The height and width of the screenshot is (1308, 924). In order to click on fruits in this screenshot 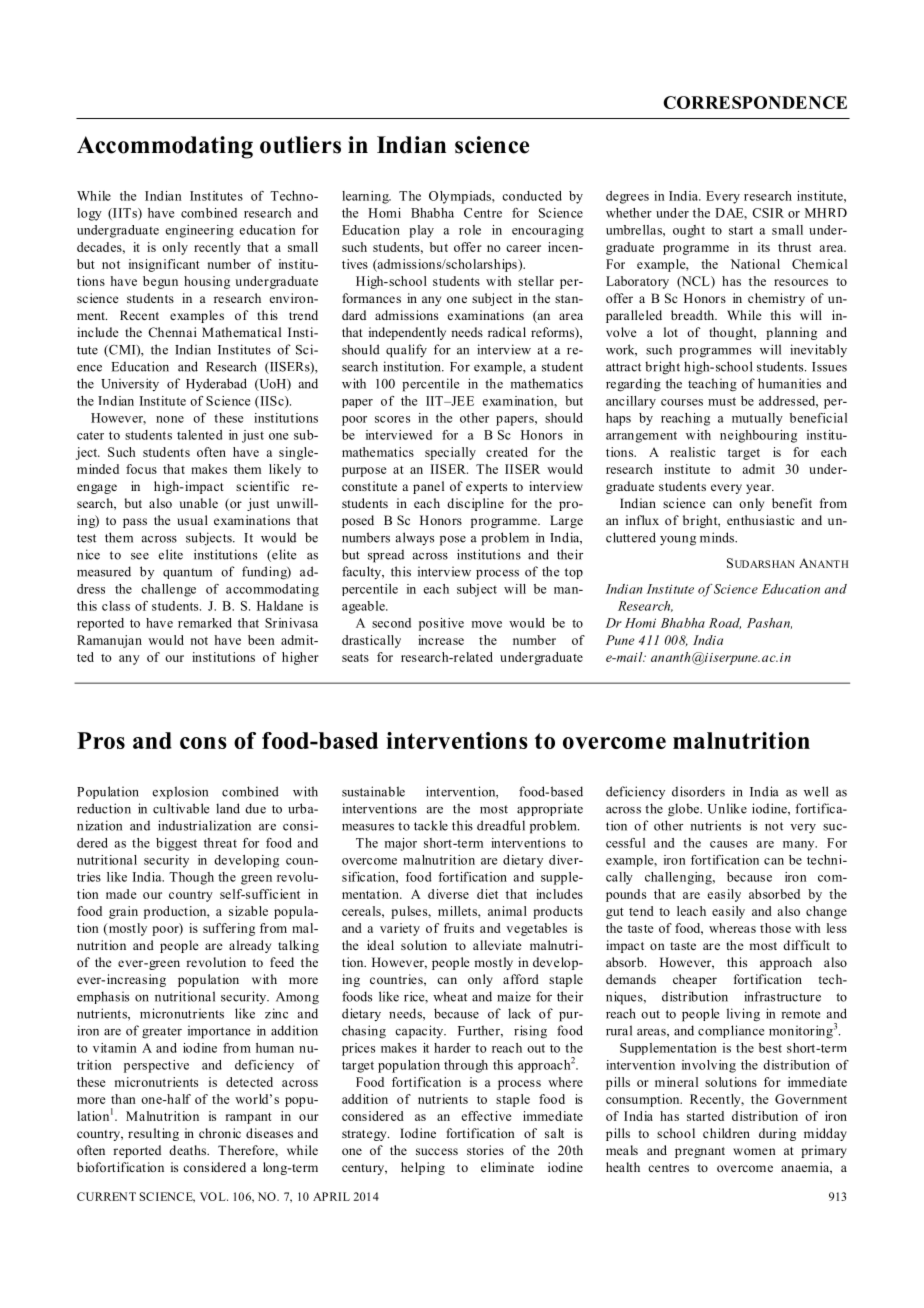, I will do `click(459, 928)`.
